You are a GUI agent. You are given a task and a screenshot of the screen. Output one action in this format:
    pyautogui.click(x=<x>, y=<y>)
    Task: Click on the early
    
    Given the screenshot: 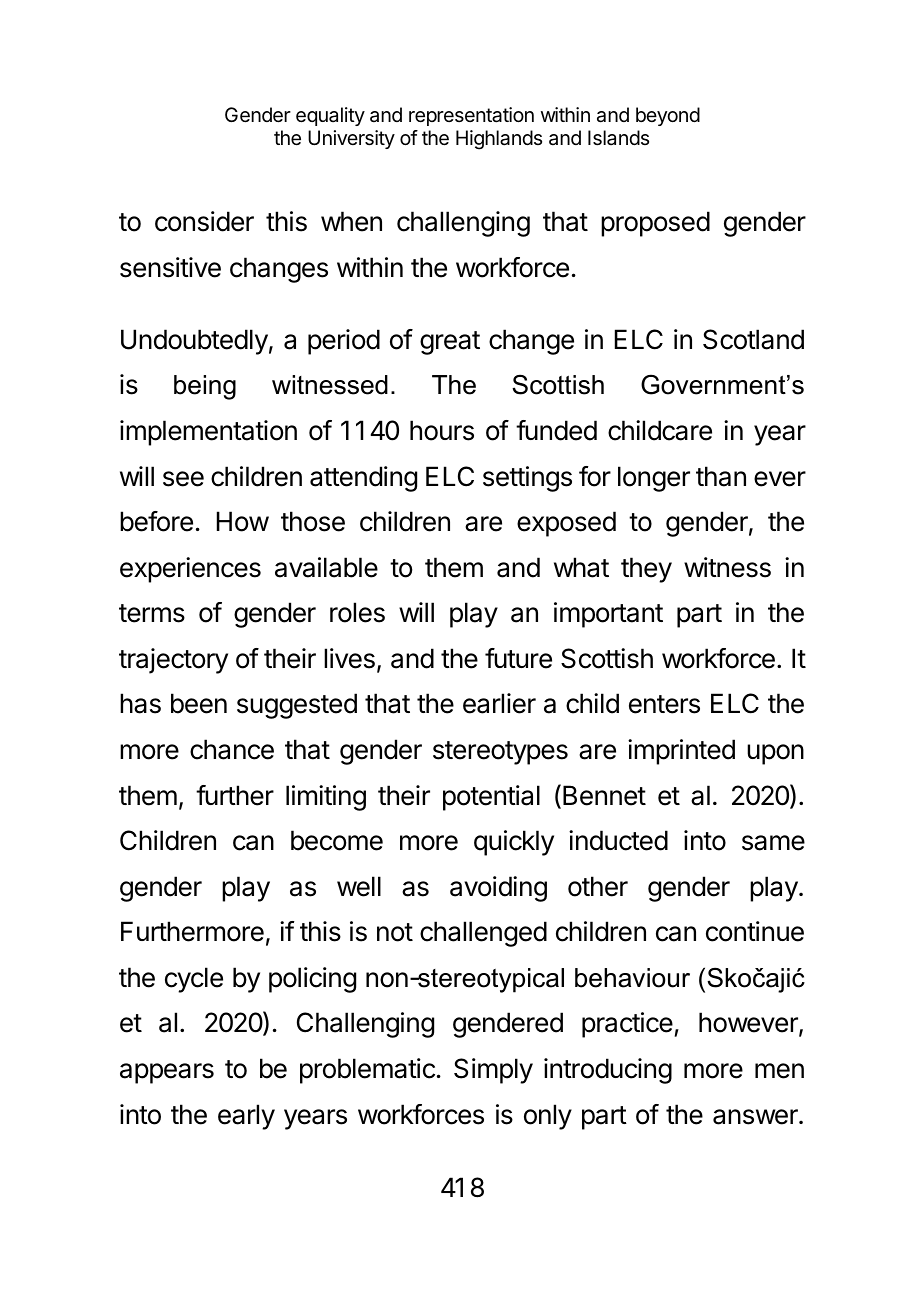 What is the action you would take?
    pyautogui.click(x=246, y=1117)
